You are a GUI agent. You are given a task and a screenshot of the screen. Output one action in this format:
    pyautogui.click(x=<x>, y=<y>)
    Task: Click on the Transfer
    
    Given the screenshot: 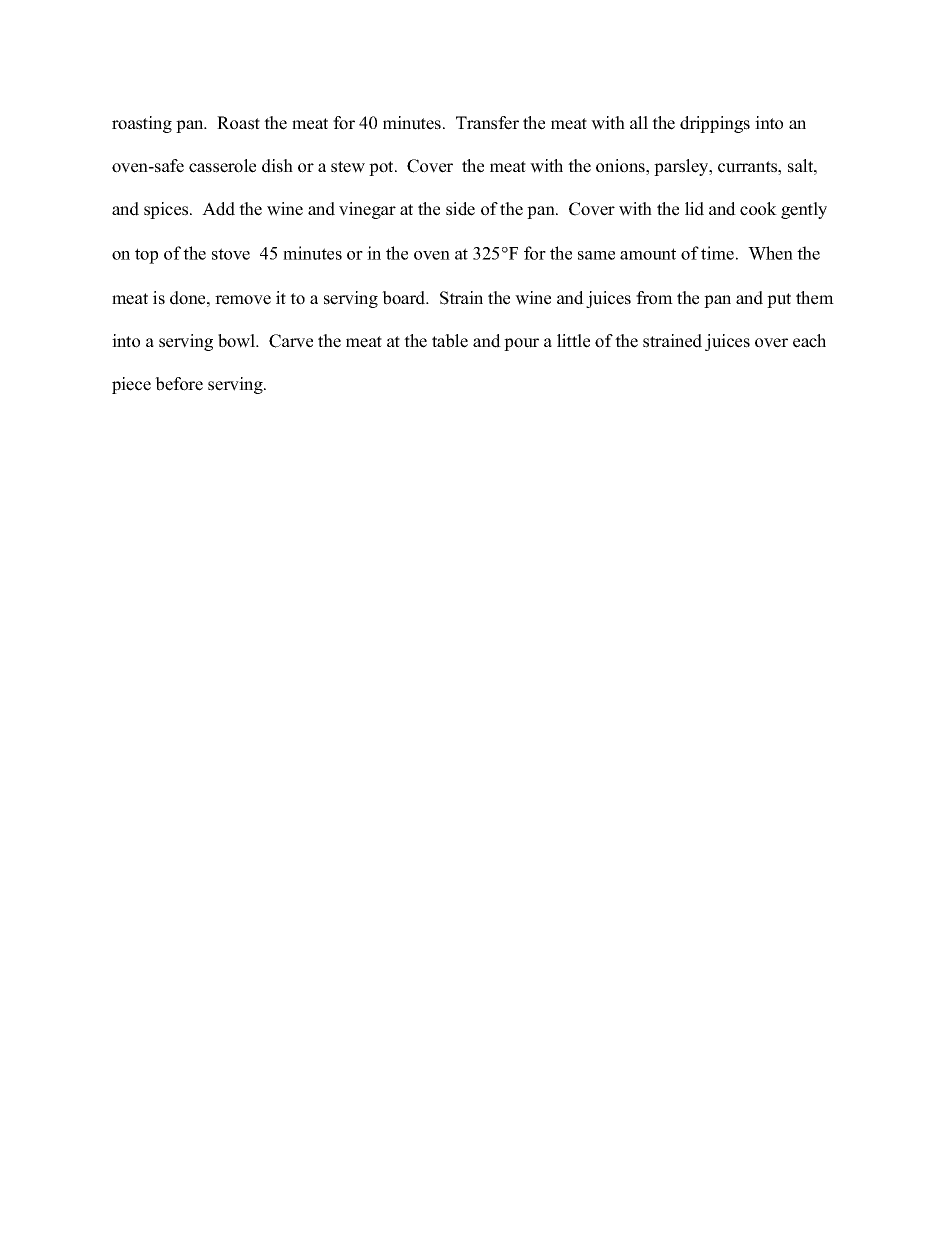 What is the action you would take?
    pyautogui.click(x=487, y=123)
